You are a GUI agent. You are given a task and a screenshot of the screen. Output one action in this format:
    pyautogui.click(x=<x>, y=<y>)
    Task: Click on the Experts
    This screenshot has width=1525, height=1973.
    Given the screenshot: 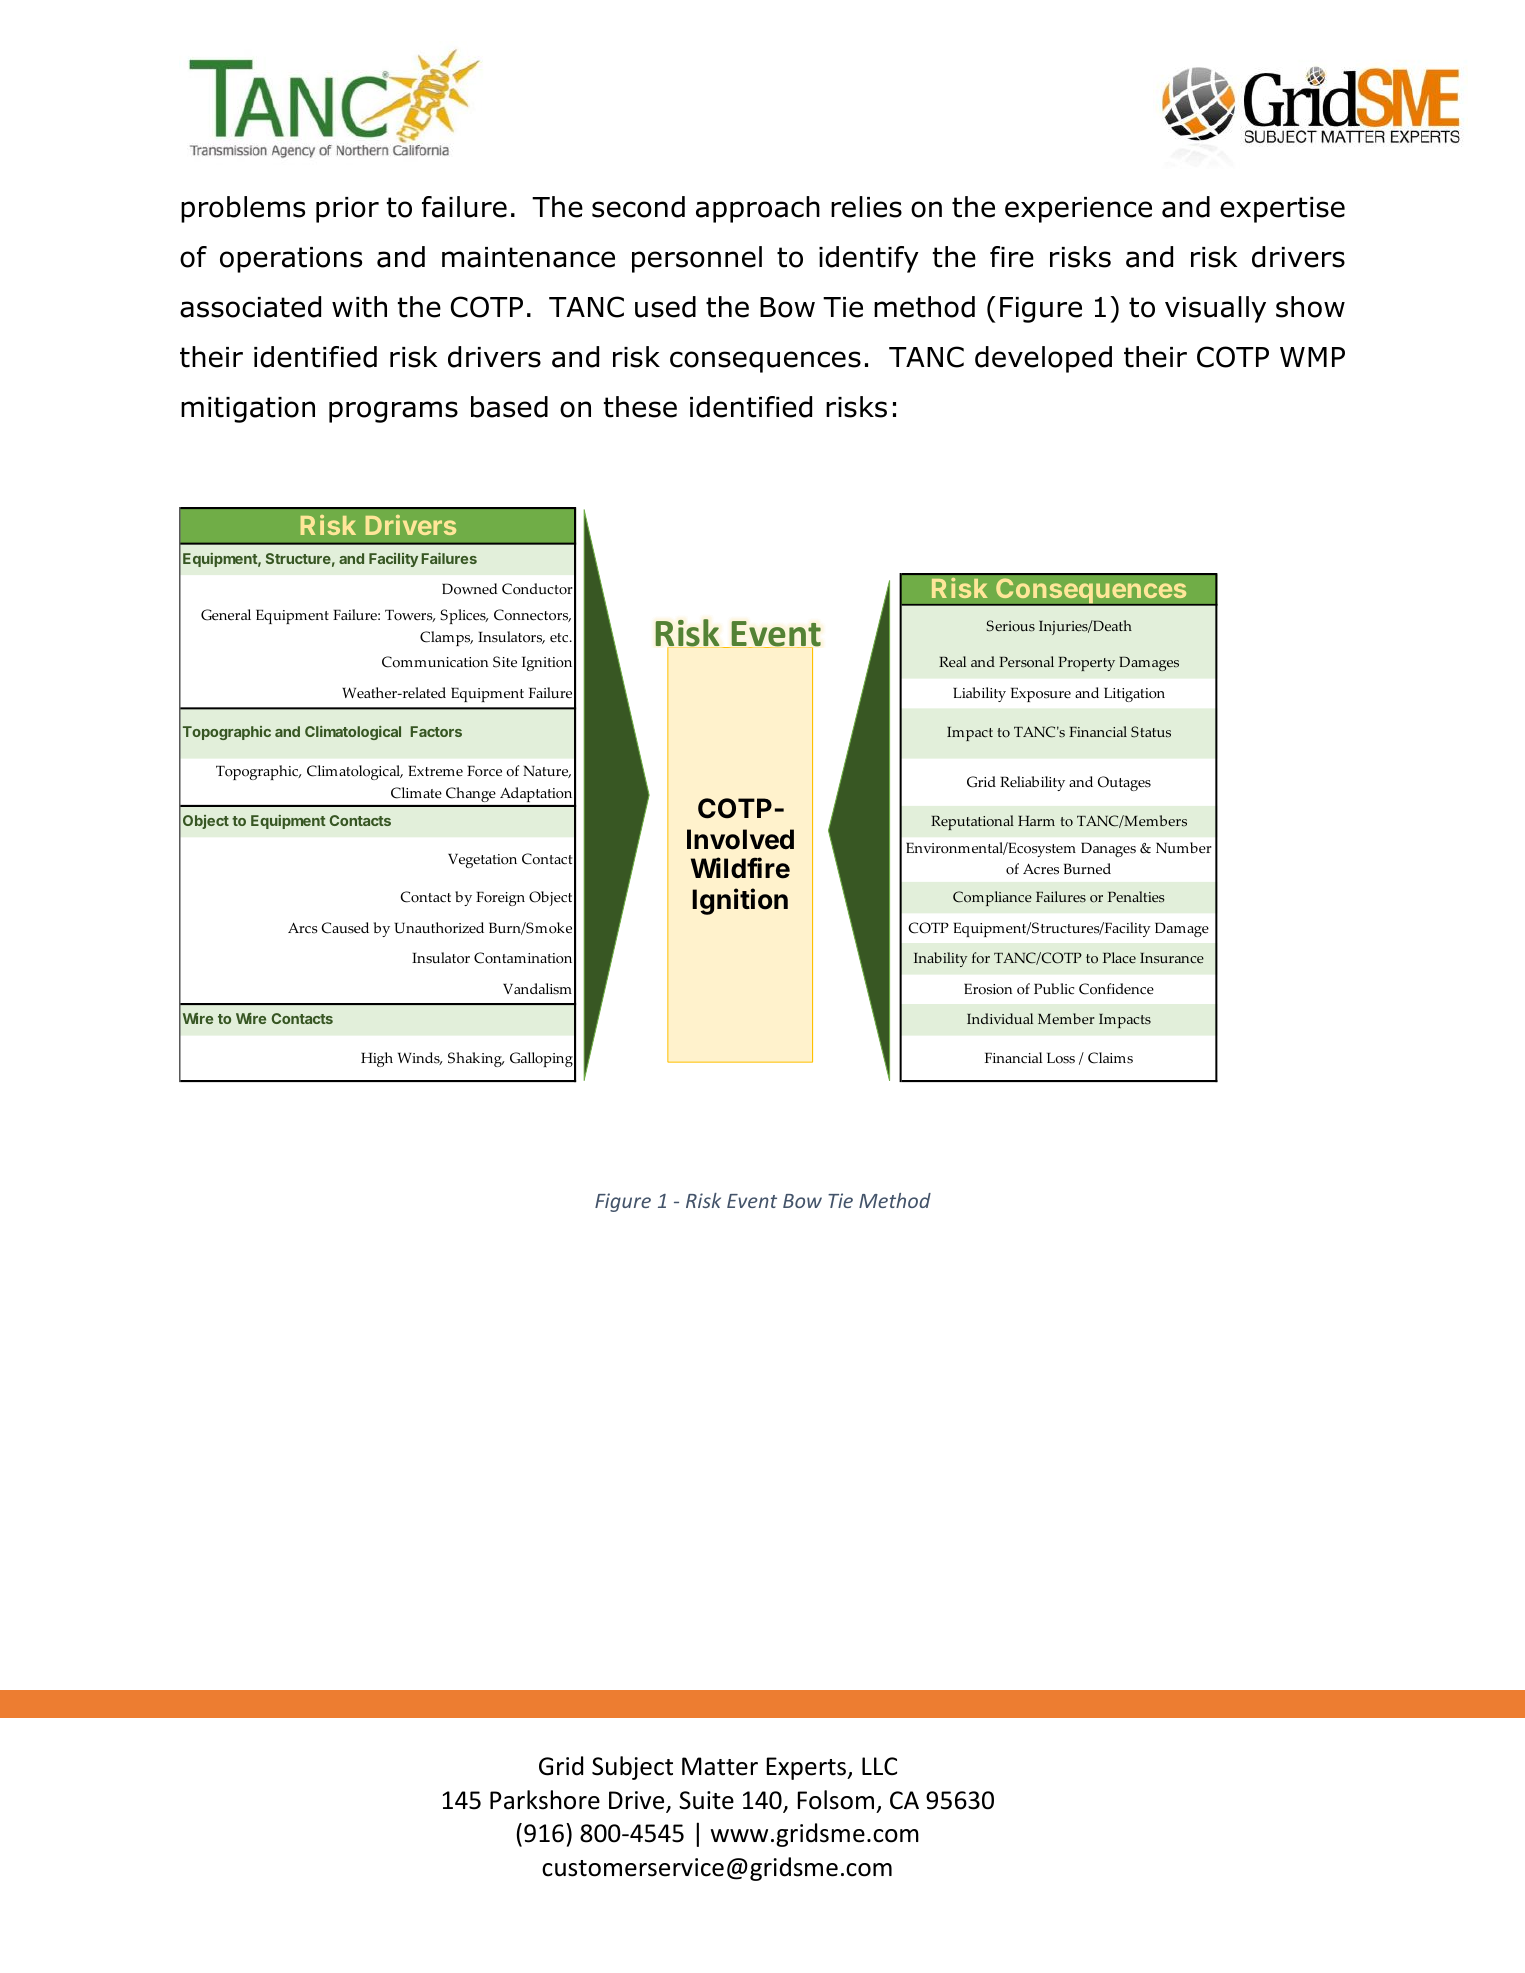 What is the action you would take?
    pyautogui.click(x=808, y=1768)
